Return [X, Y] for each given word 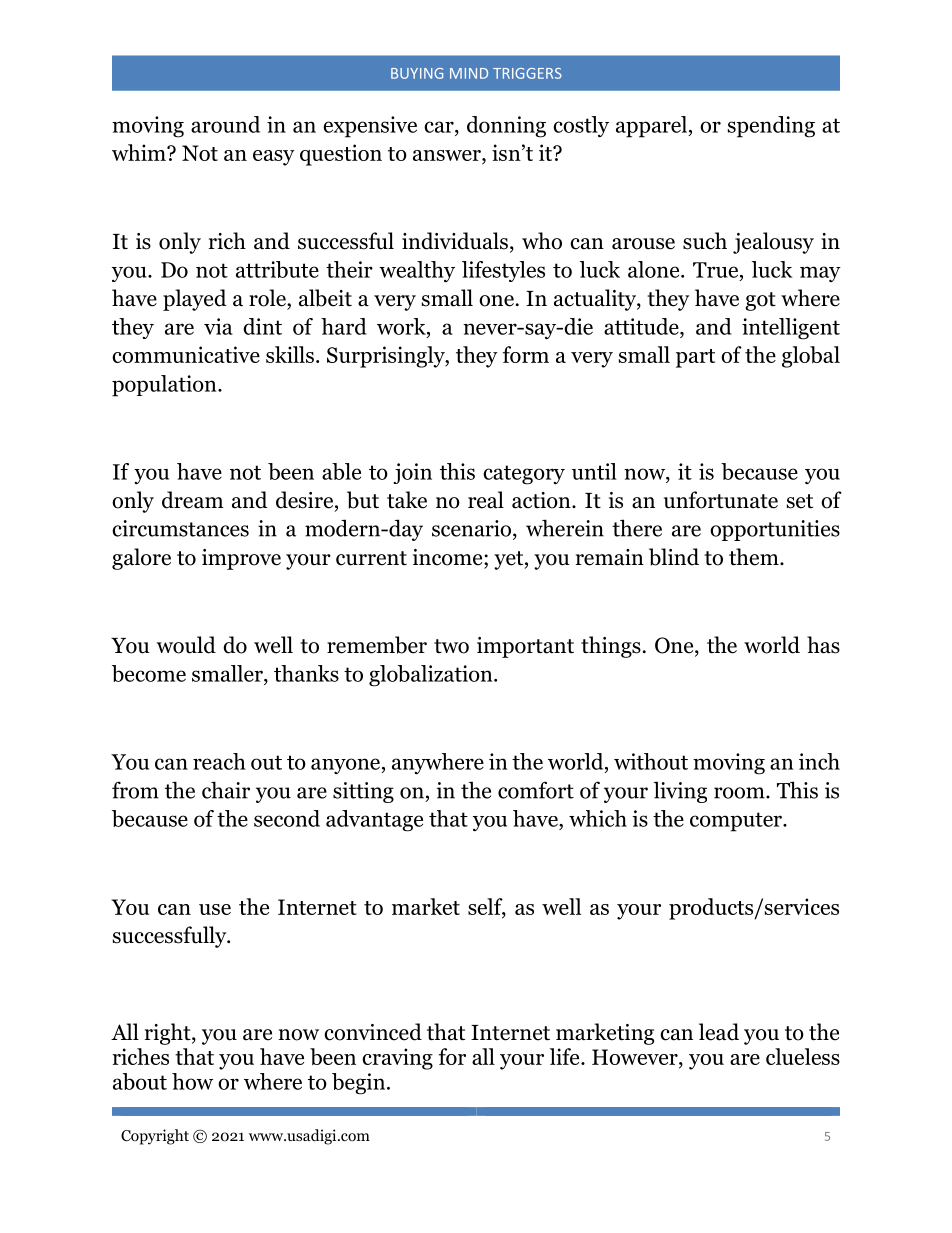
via [218, 326]
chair [226, 790]
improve [241, 559]
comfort [536, 790]
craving [397, 1059]
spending [771, 127]
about [140, 1081]
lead [719, 1032]
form [526, 354]
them [755, 557]
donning [506, 127]
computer [737, 822]
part [695, 358]
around [225, 124]
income [449, 557]
